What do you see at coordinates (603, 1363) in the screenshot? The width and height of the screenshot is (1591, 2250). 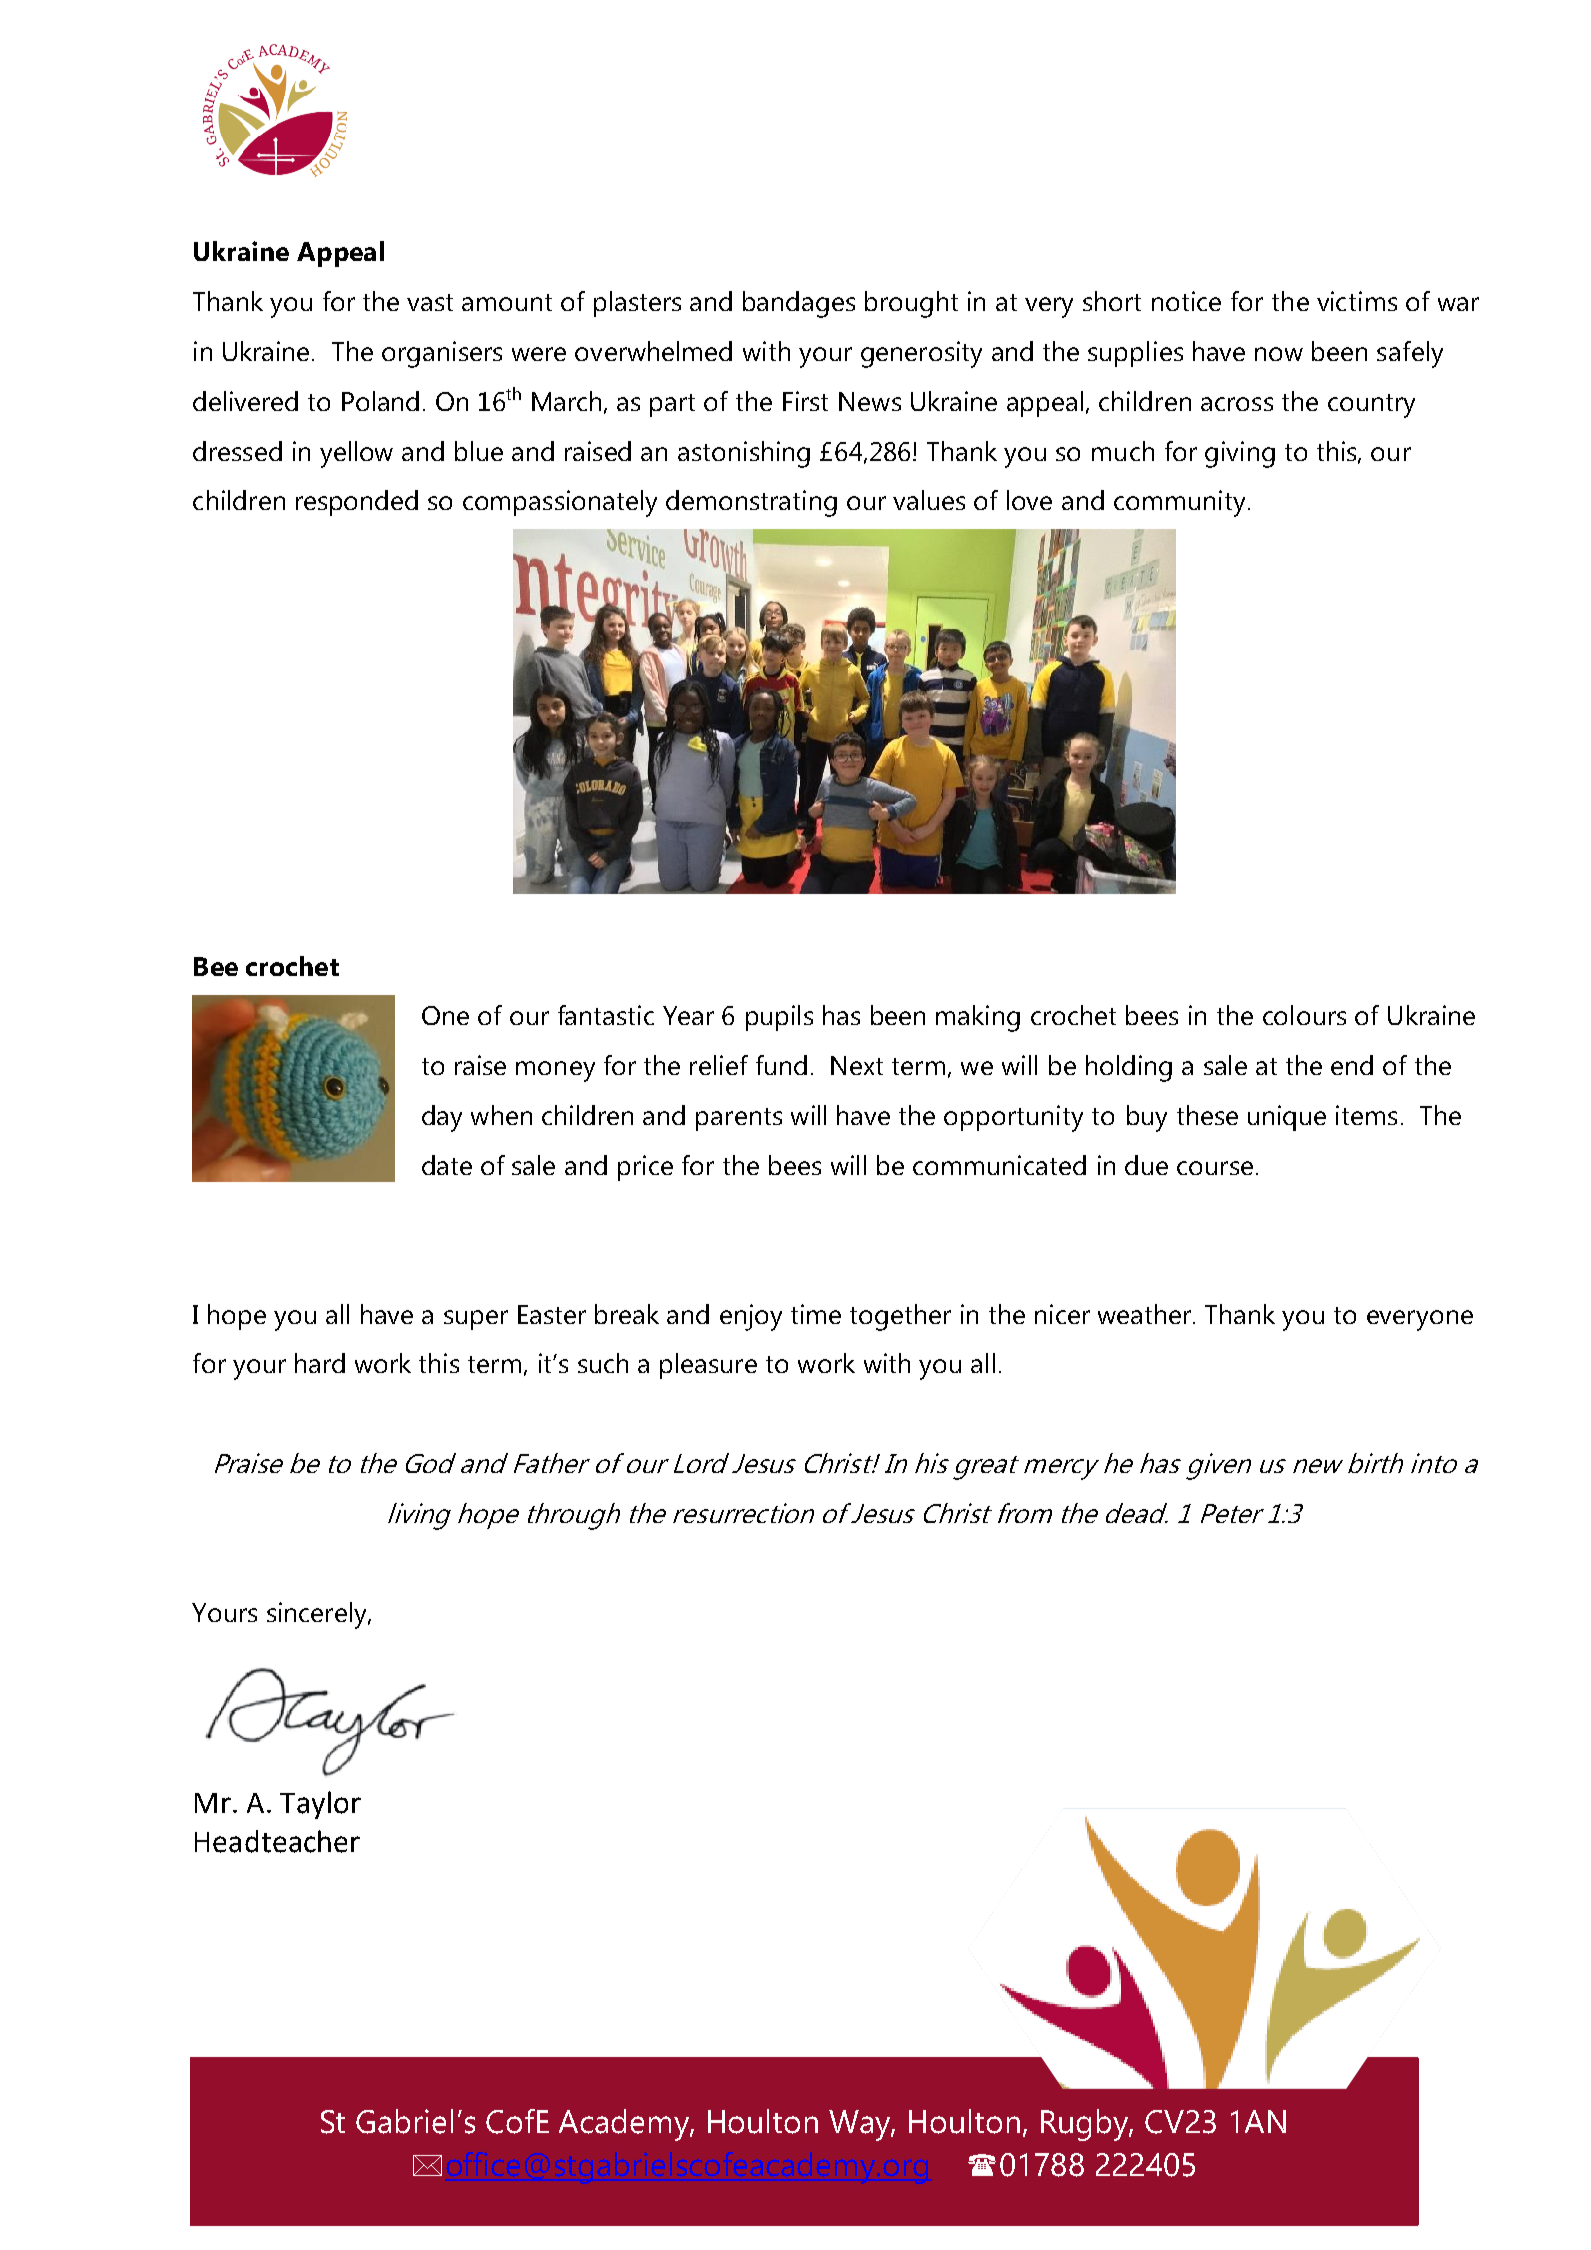 I see `such` at bounding box center [603, 1363].
